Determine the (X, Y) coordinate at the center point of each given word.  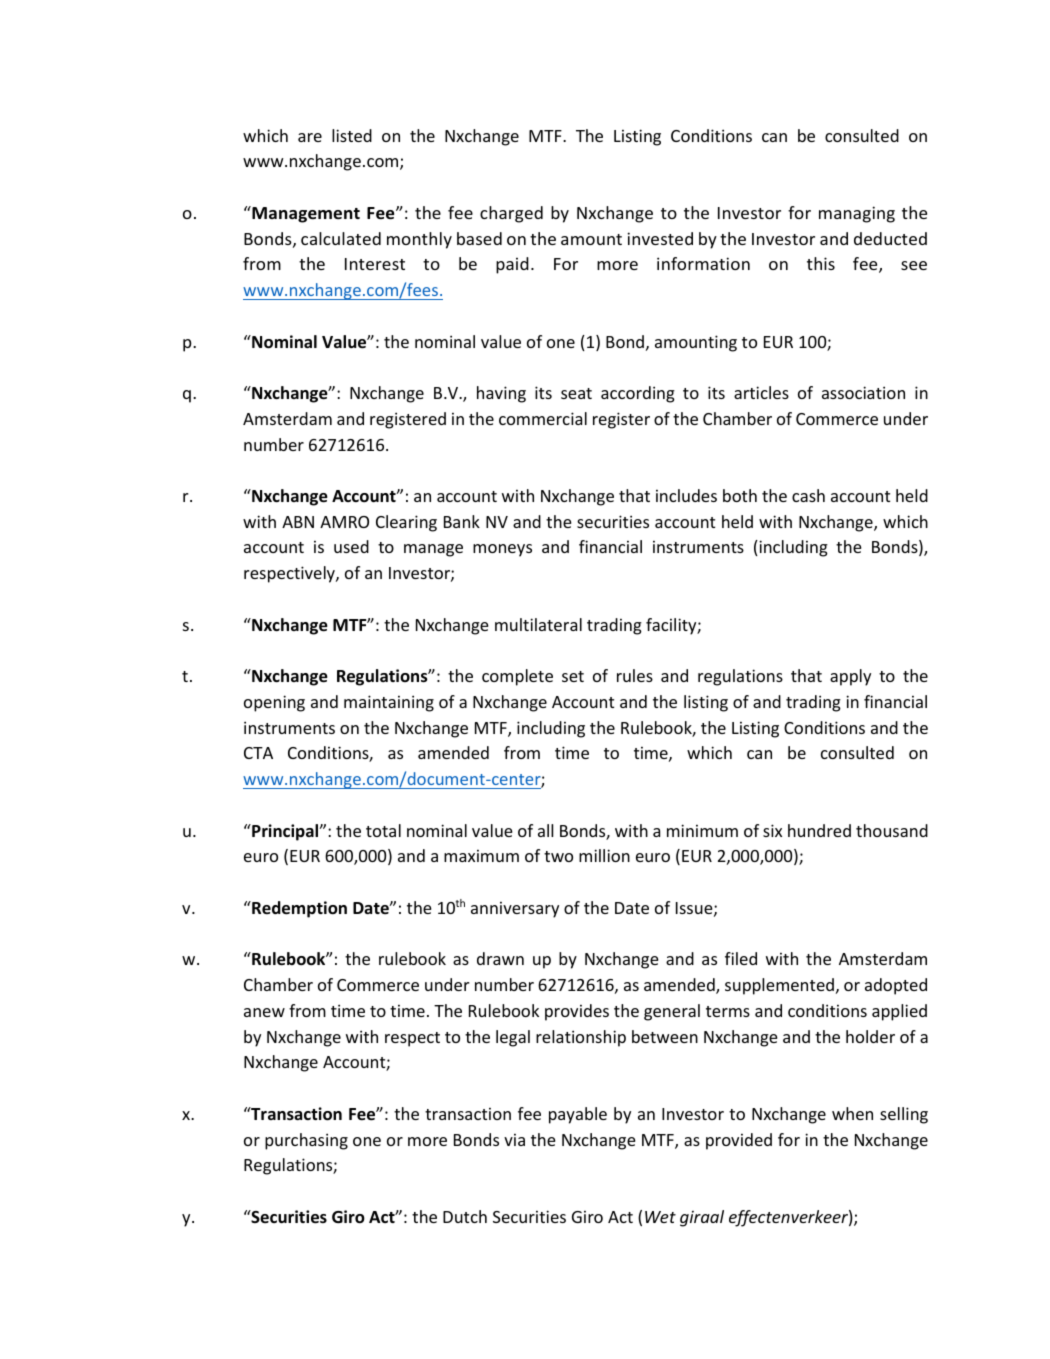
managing (857, 214)
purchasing (306, 1141)
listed (352, 135)
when (852, 1113)
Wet (660, 1217)
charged (511, 214)
